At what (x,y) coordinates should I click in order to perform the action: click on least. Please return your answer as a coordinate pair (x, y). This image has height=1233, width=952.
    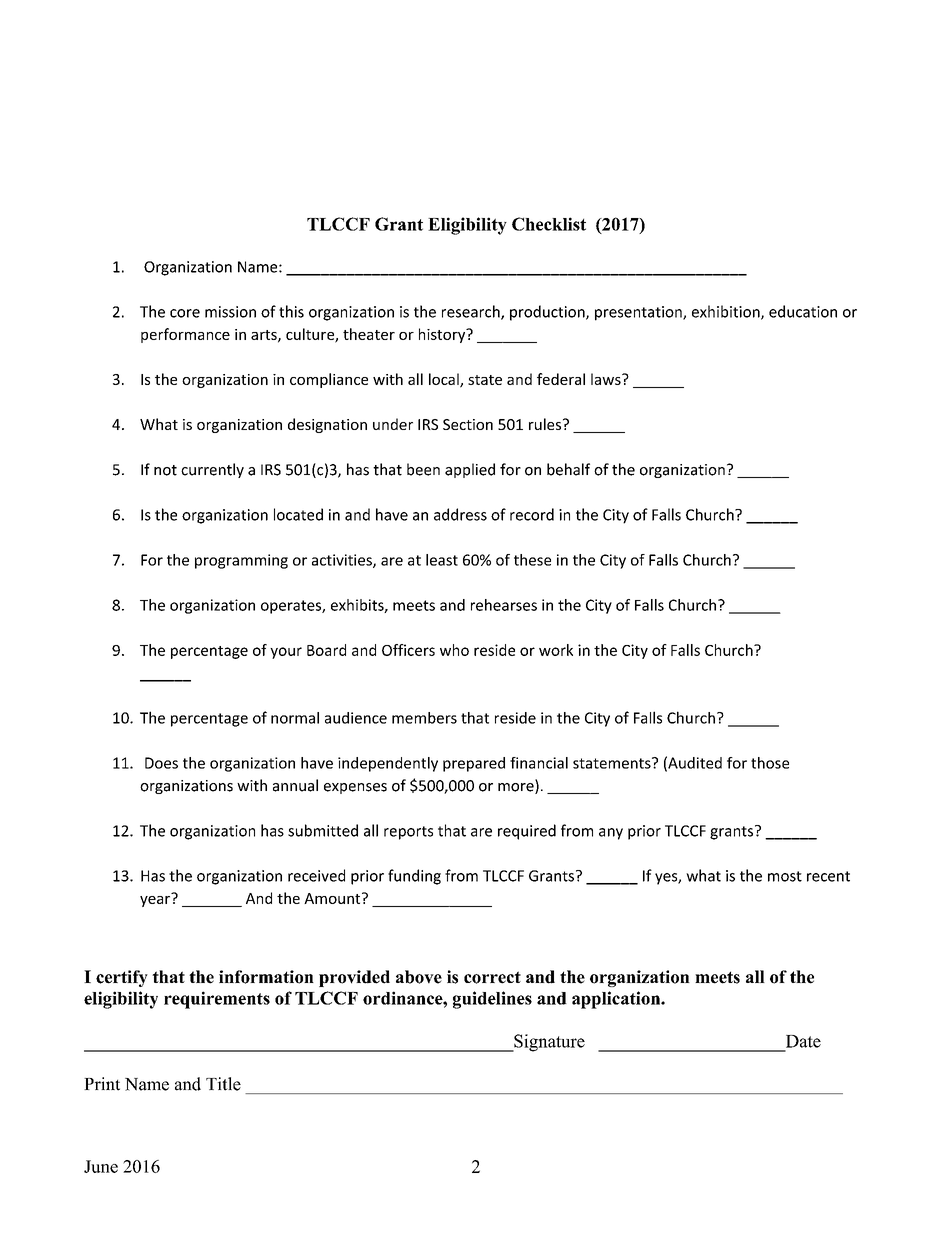
    Looking at the image, I should click on (442, 560).
